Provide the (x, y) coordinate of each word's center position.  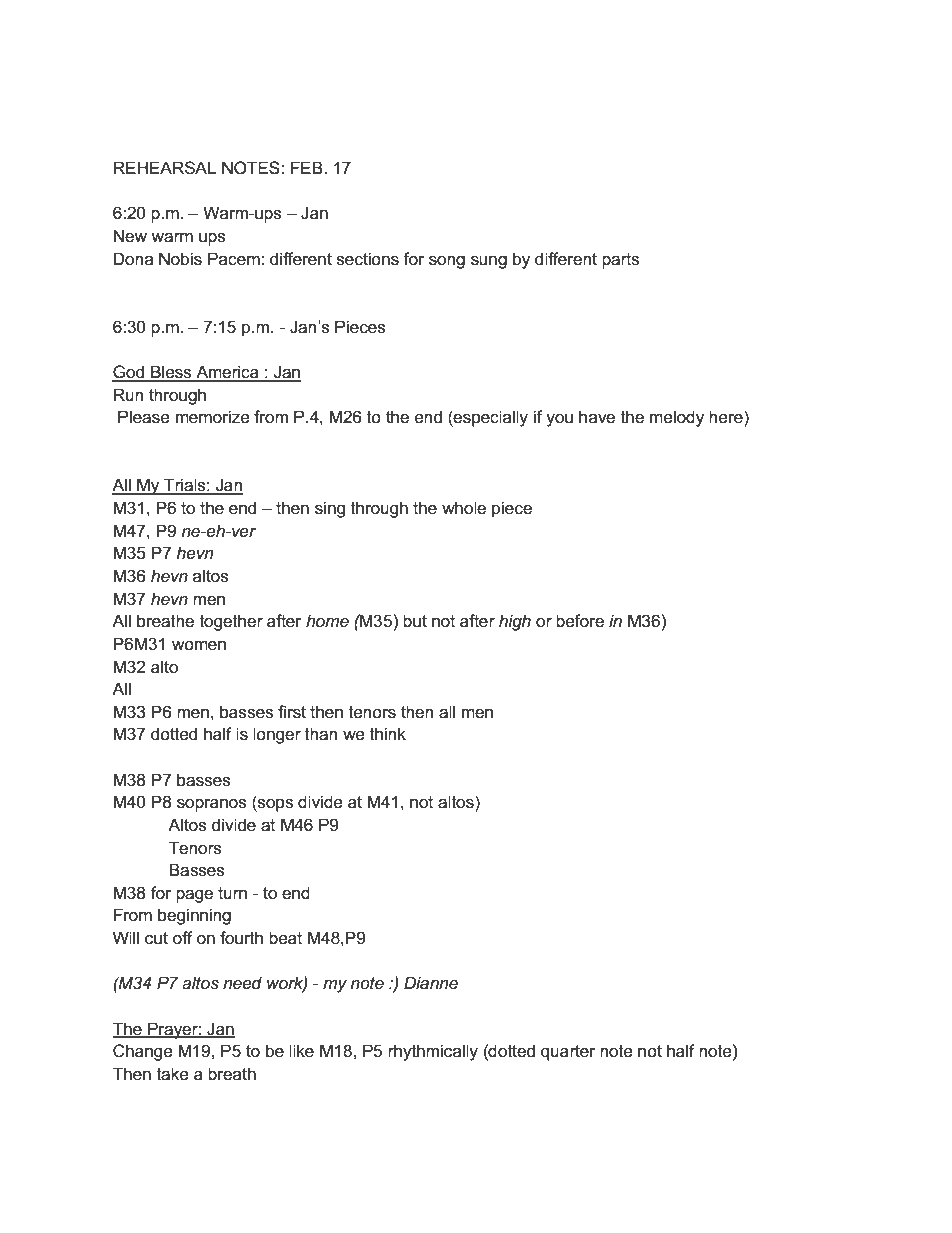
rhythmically (433, 1052)
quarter (568, 1053)
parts (620, 261)
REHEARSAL (165, 168)
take (173, 1074)
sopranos (212, 805)
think (388, 733)
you (559, 420)
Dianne (431, 982)
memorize (213, 417)
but (415, 621)
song (447, 262)
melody (677, 418)
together (231, 622)
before (580, 621)
